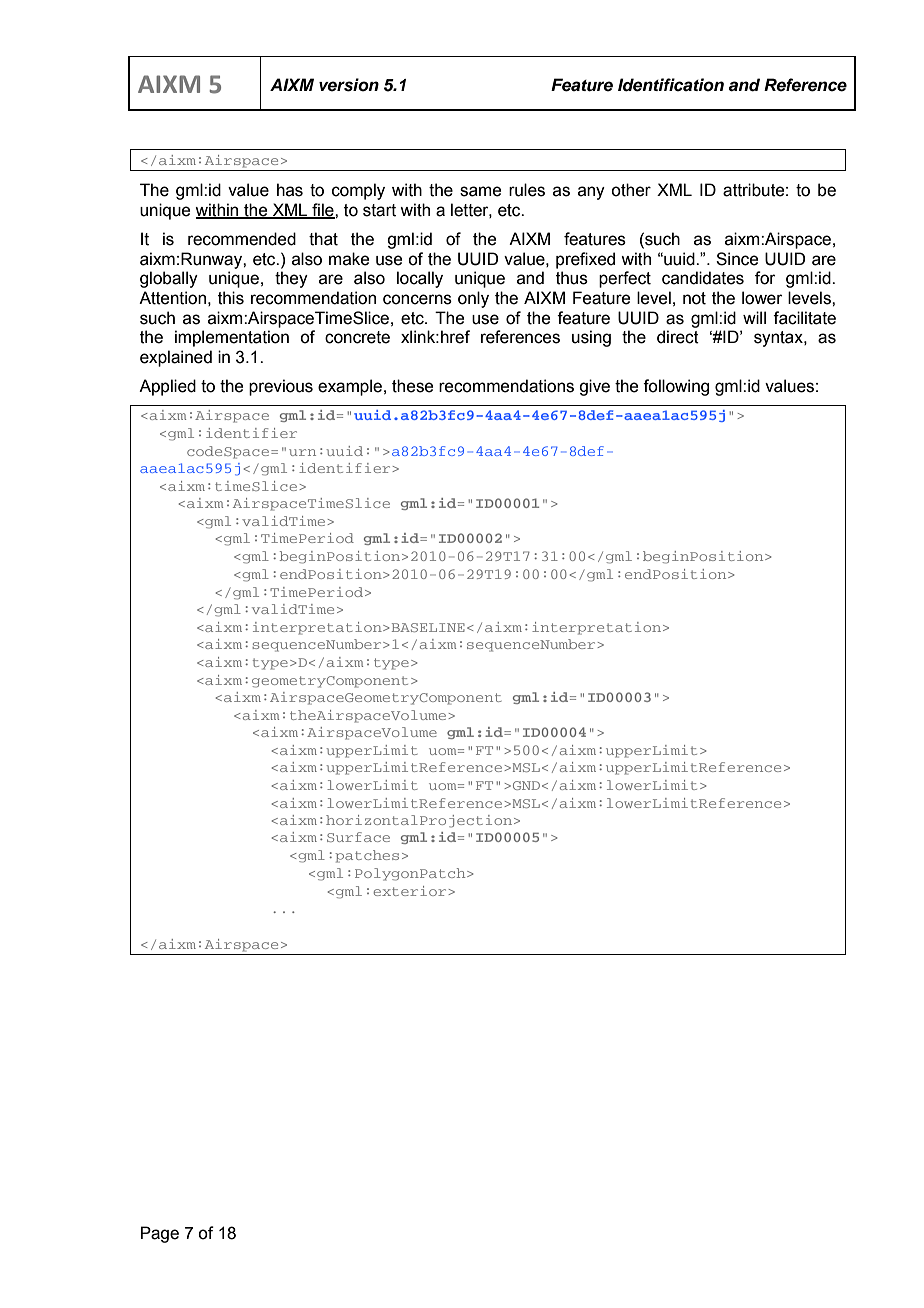 This page has width=924, height=1308. What do you see at coordinates (676, 387) in the page?
I see `following` at bounding box center [676, 387].
